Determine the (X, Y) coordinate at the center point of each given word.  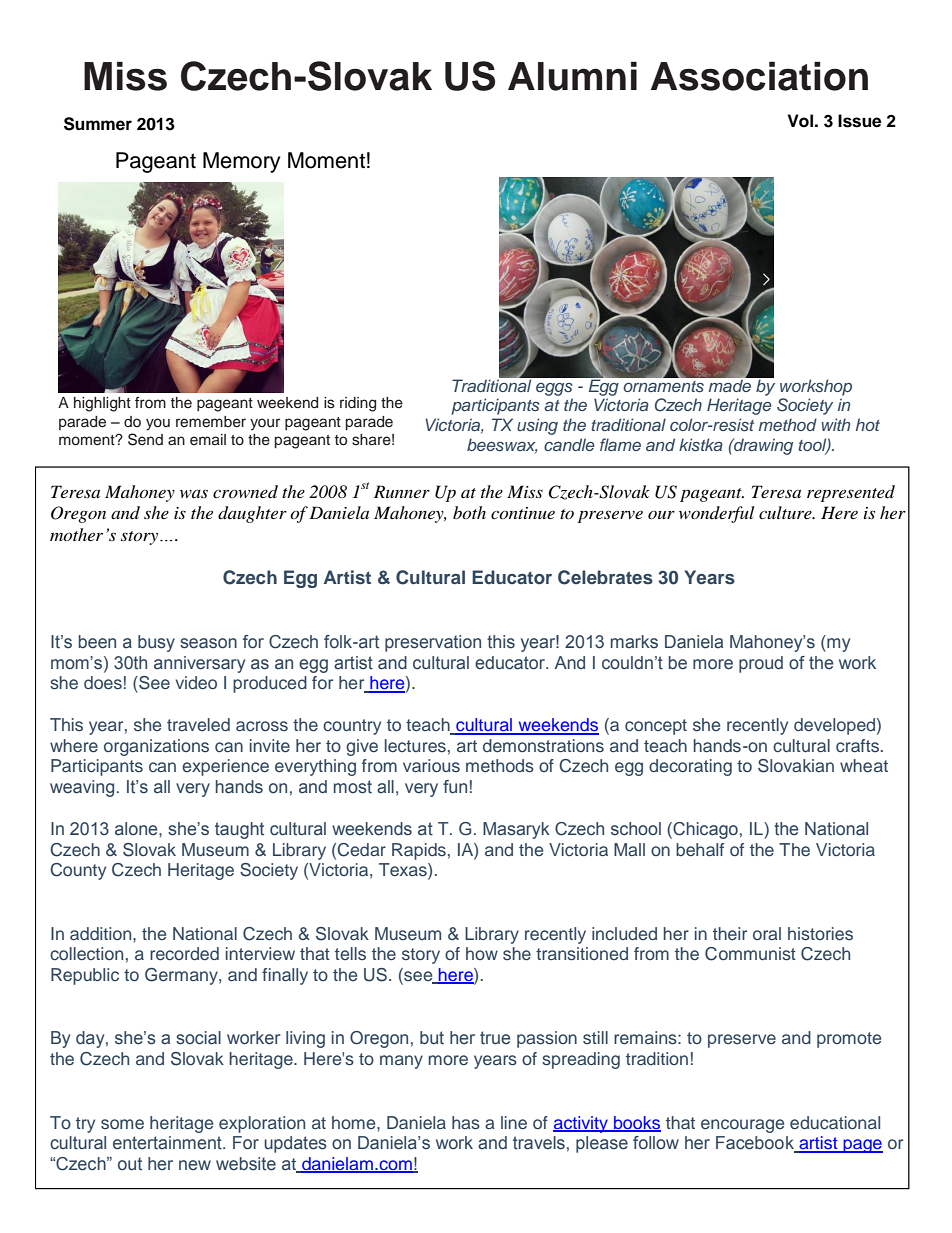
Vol (800, 121)
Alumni (572, 76)
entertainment (168, 1143)
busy (156, 643)
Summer (98, 124)
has (466, 1122)
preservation (433, 643)
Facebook (756, 1144)
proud (761, 664)
